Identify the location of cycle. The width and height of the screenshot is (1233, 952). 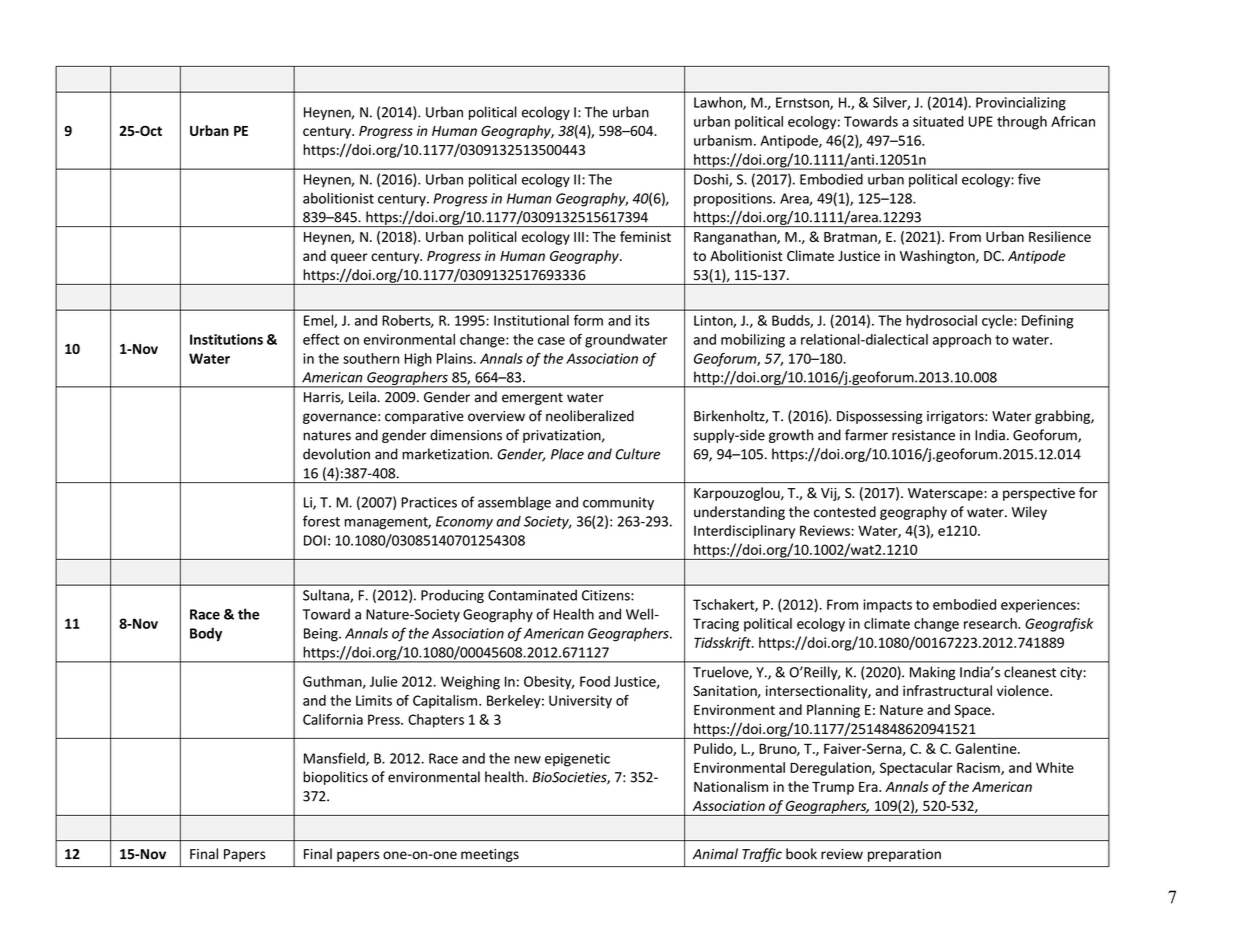
(998, 322).
